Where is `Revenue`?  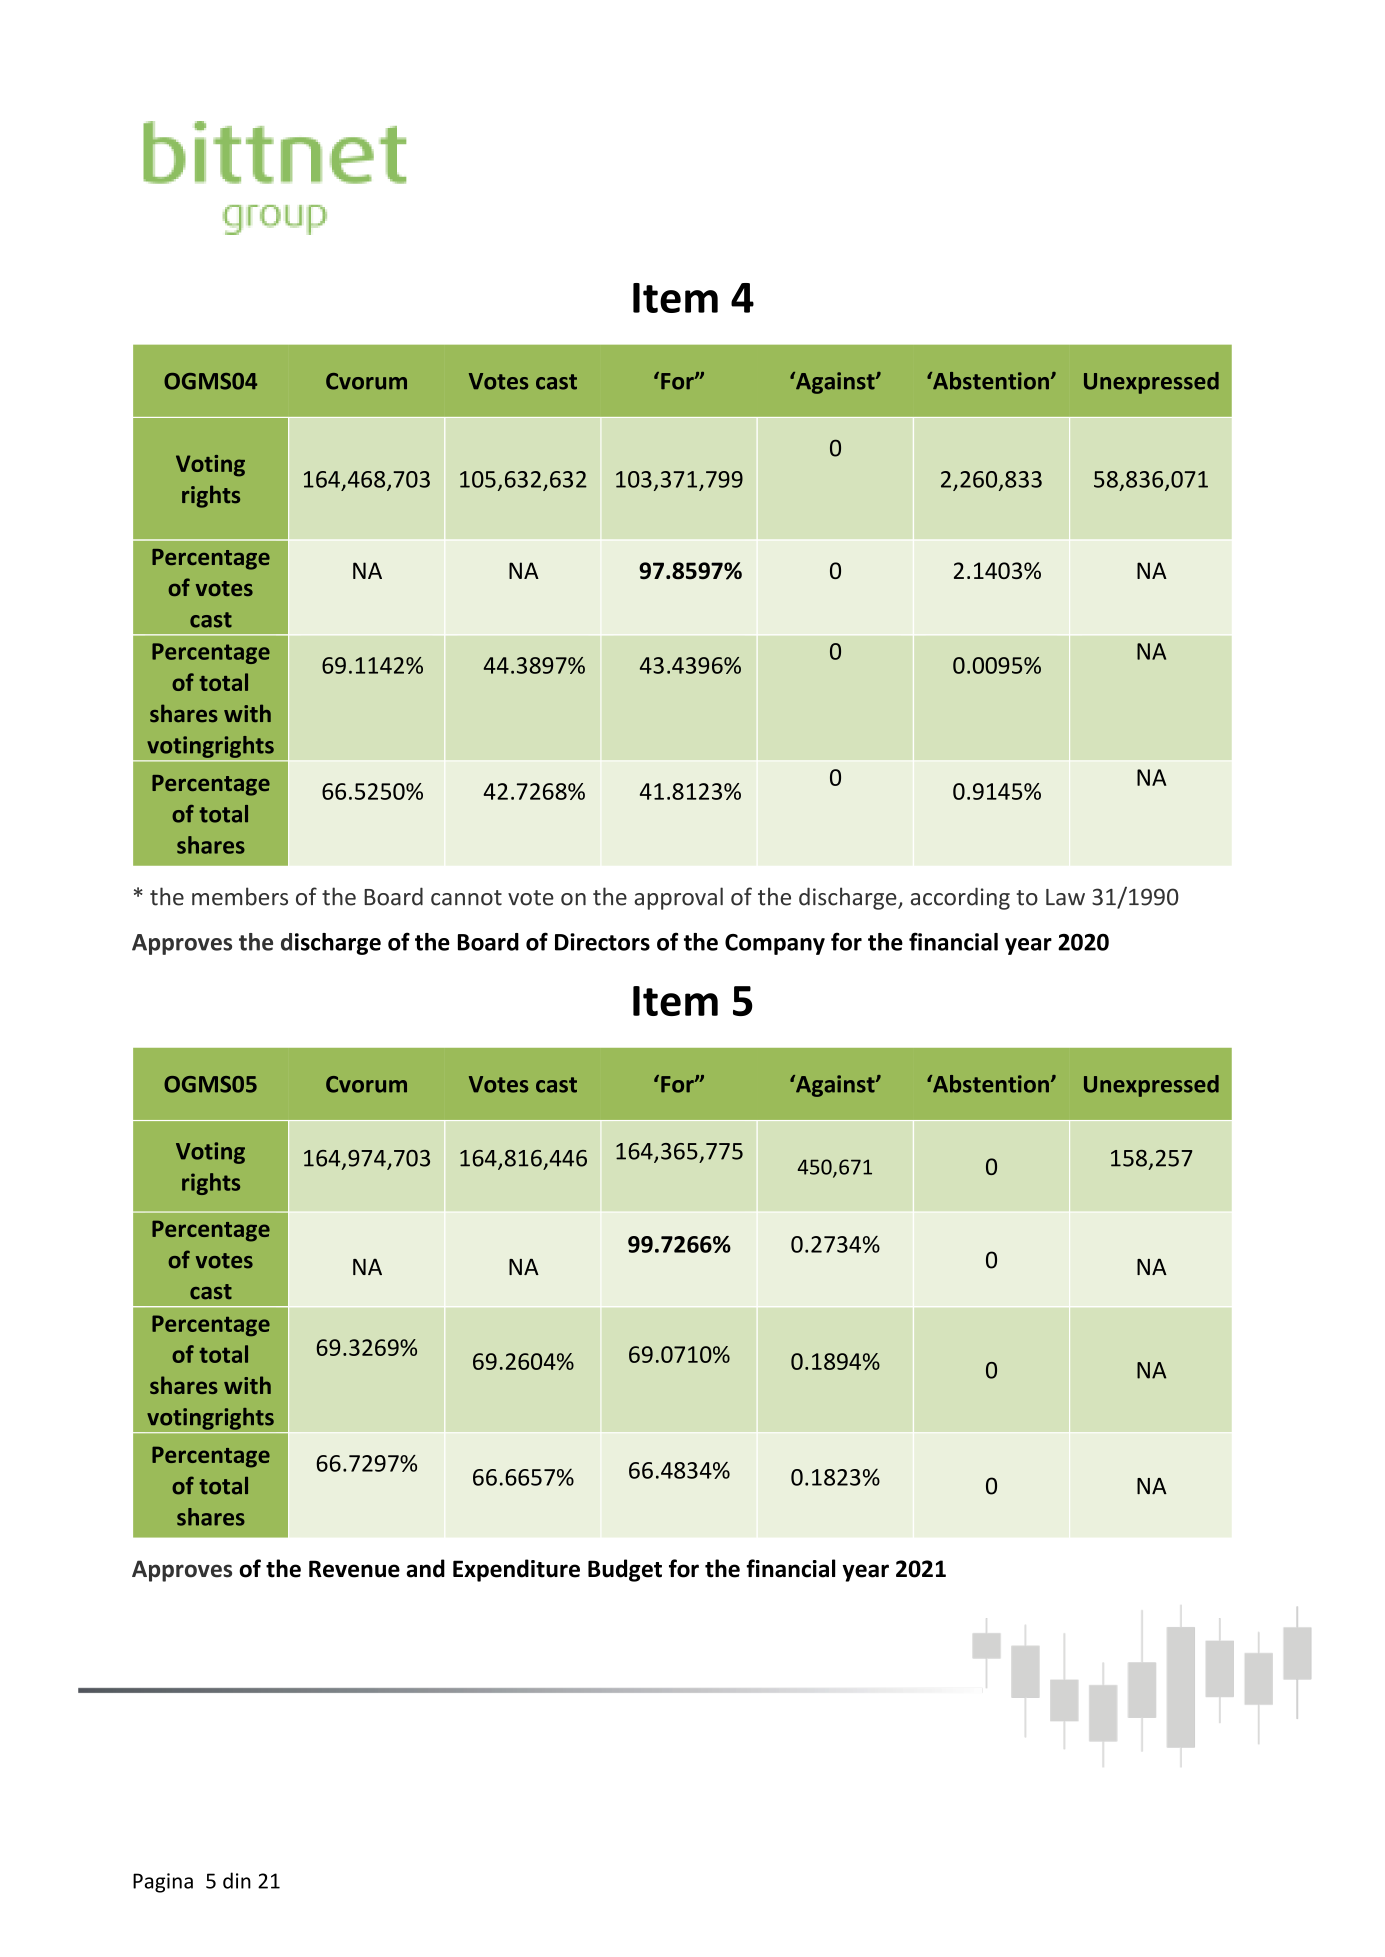
Revenue is located at coordinates (354, 1569).
